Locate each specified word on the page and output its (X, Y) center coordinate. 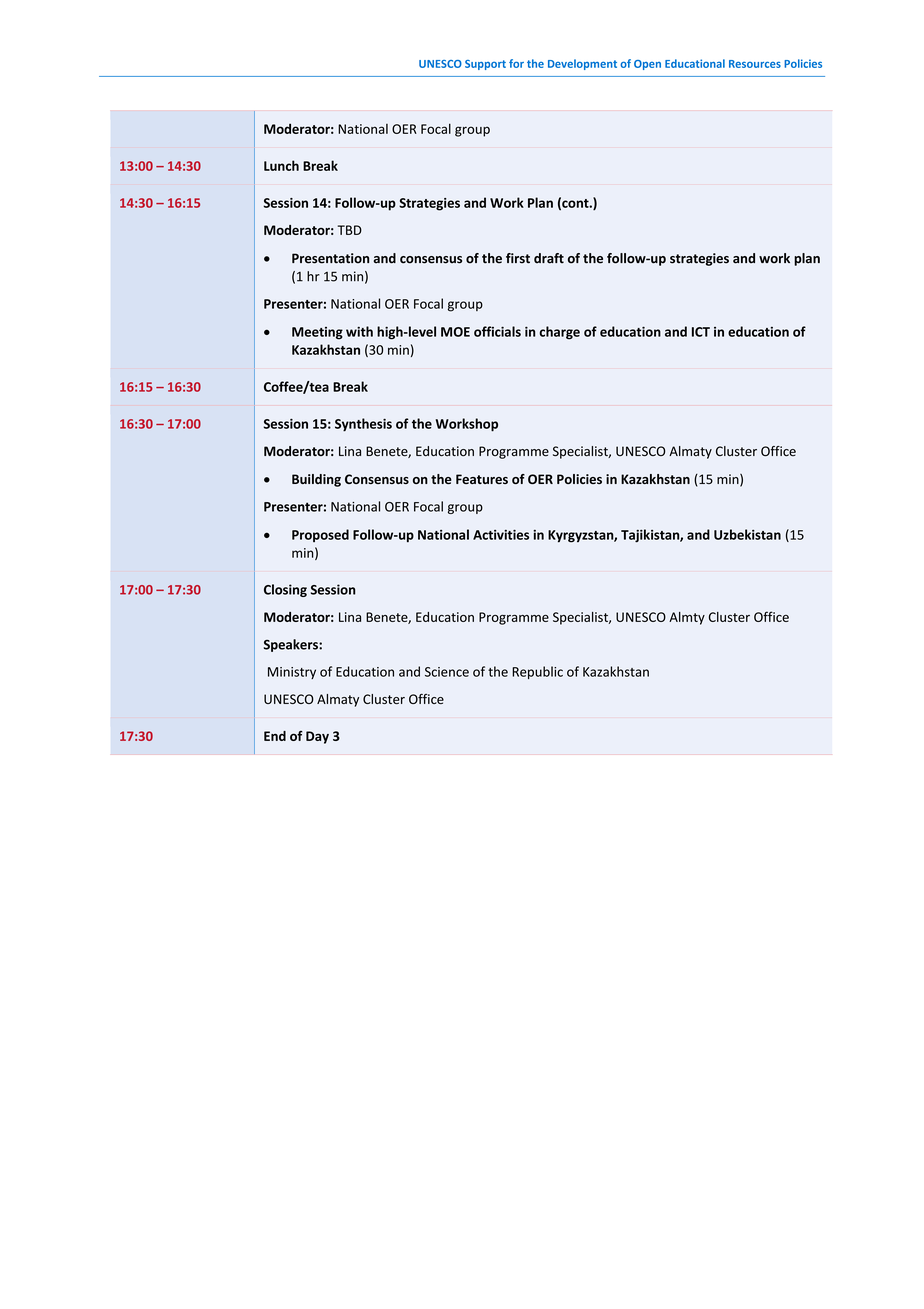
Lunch (281, 165)
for (516, 63)
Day (317, 737)
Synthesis (363, 425)
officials (497, 331)
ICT (701, 332)
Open (647, 65)
